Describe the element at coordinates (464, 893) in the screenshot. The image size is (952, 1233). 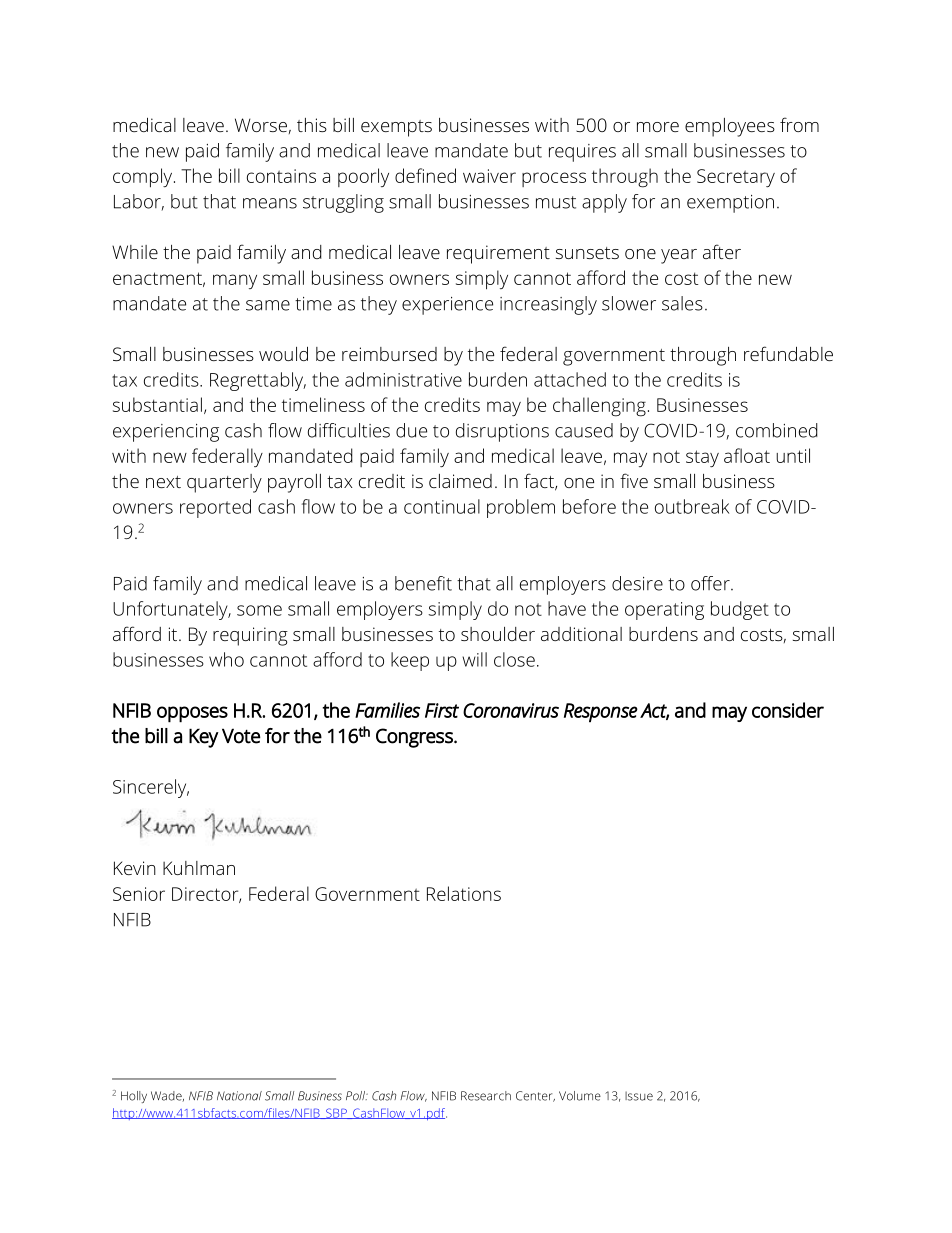
I see `Relations` at that location.
